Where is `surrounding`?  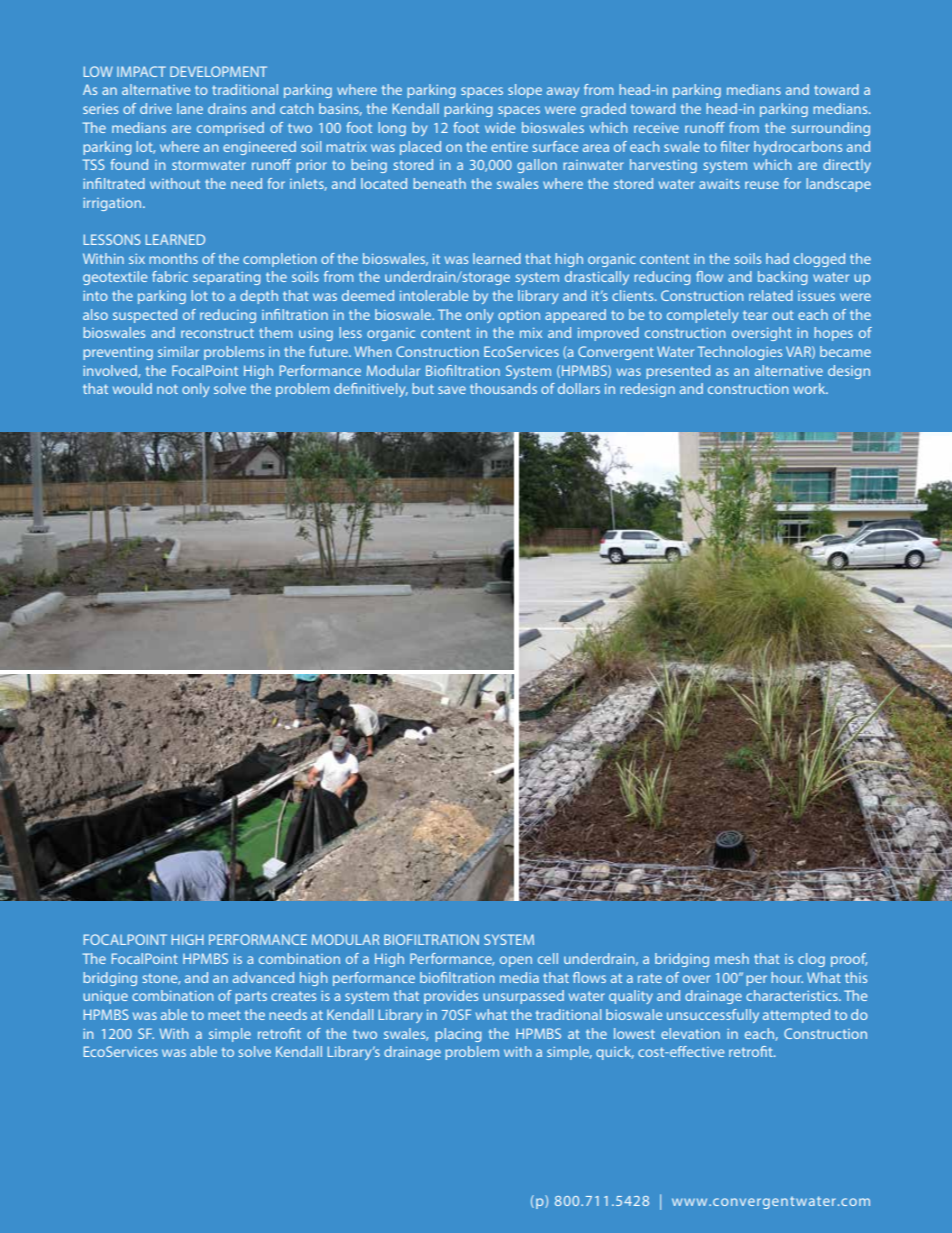 surrounding is located at coordinates (830, 129).
